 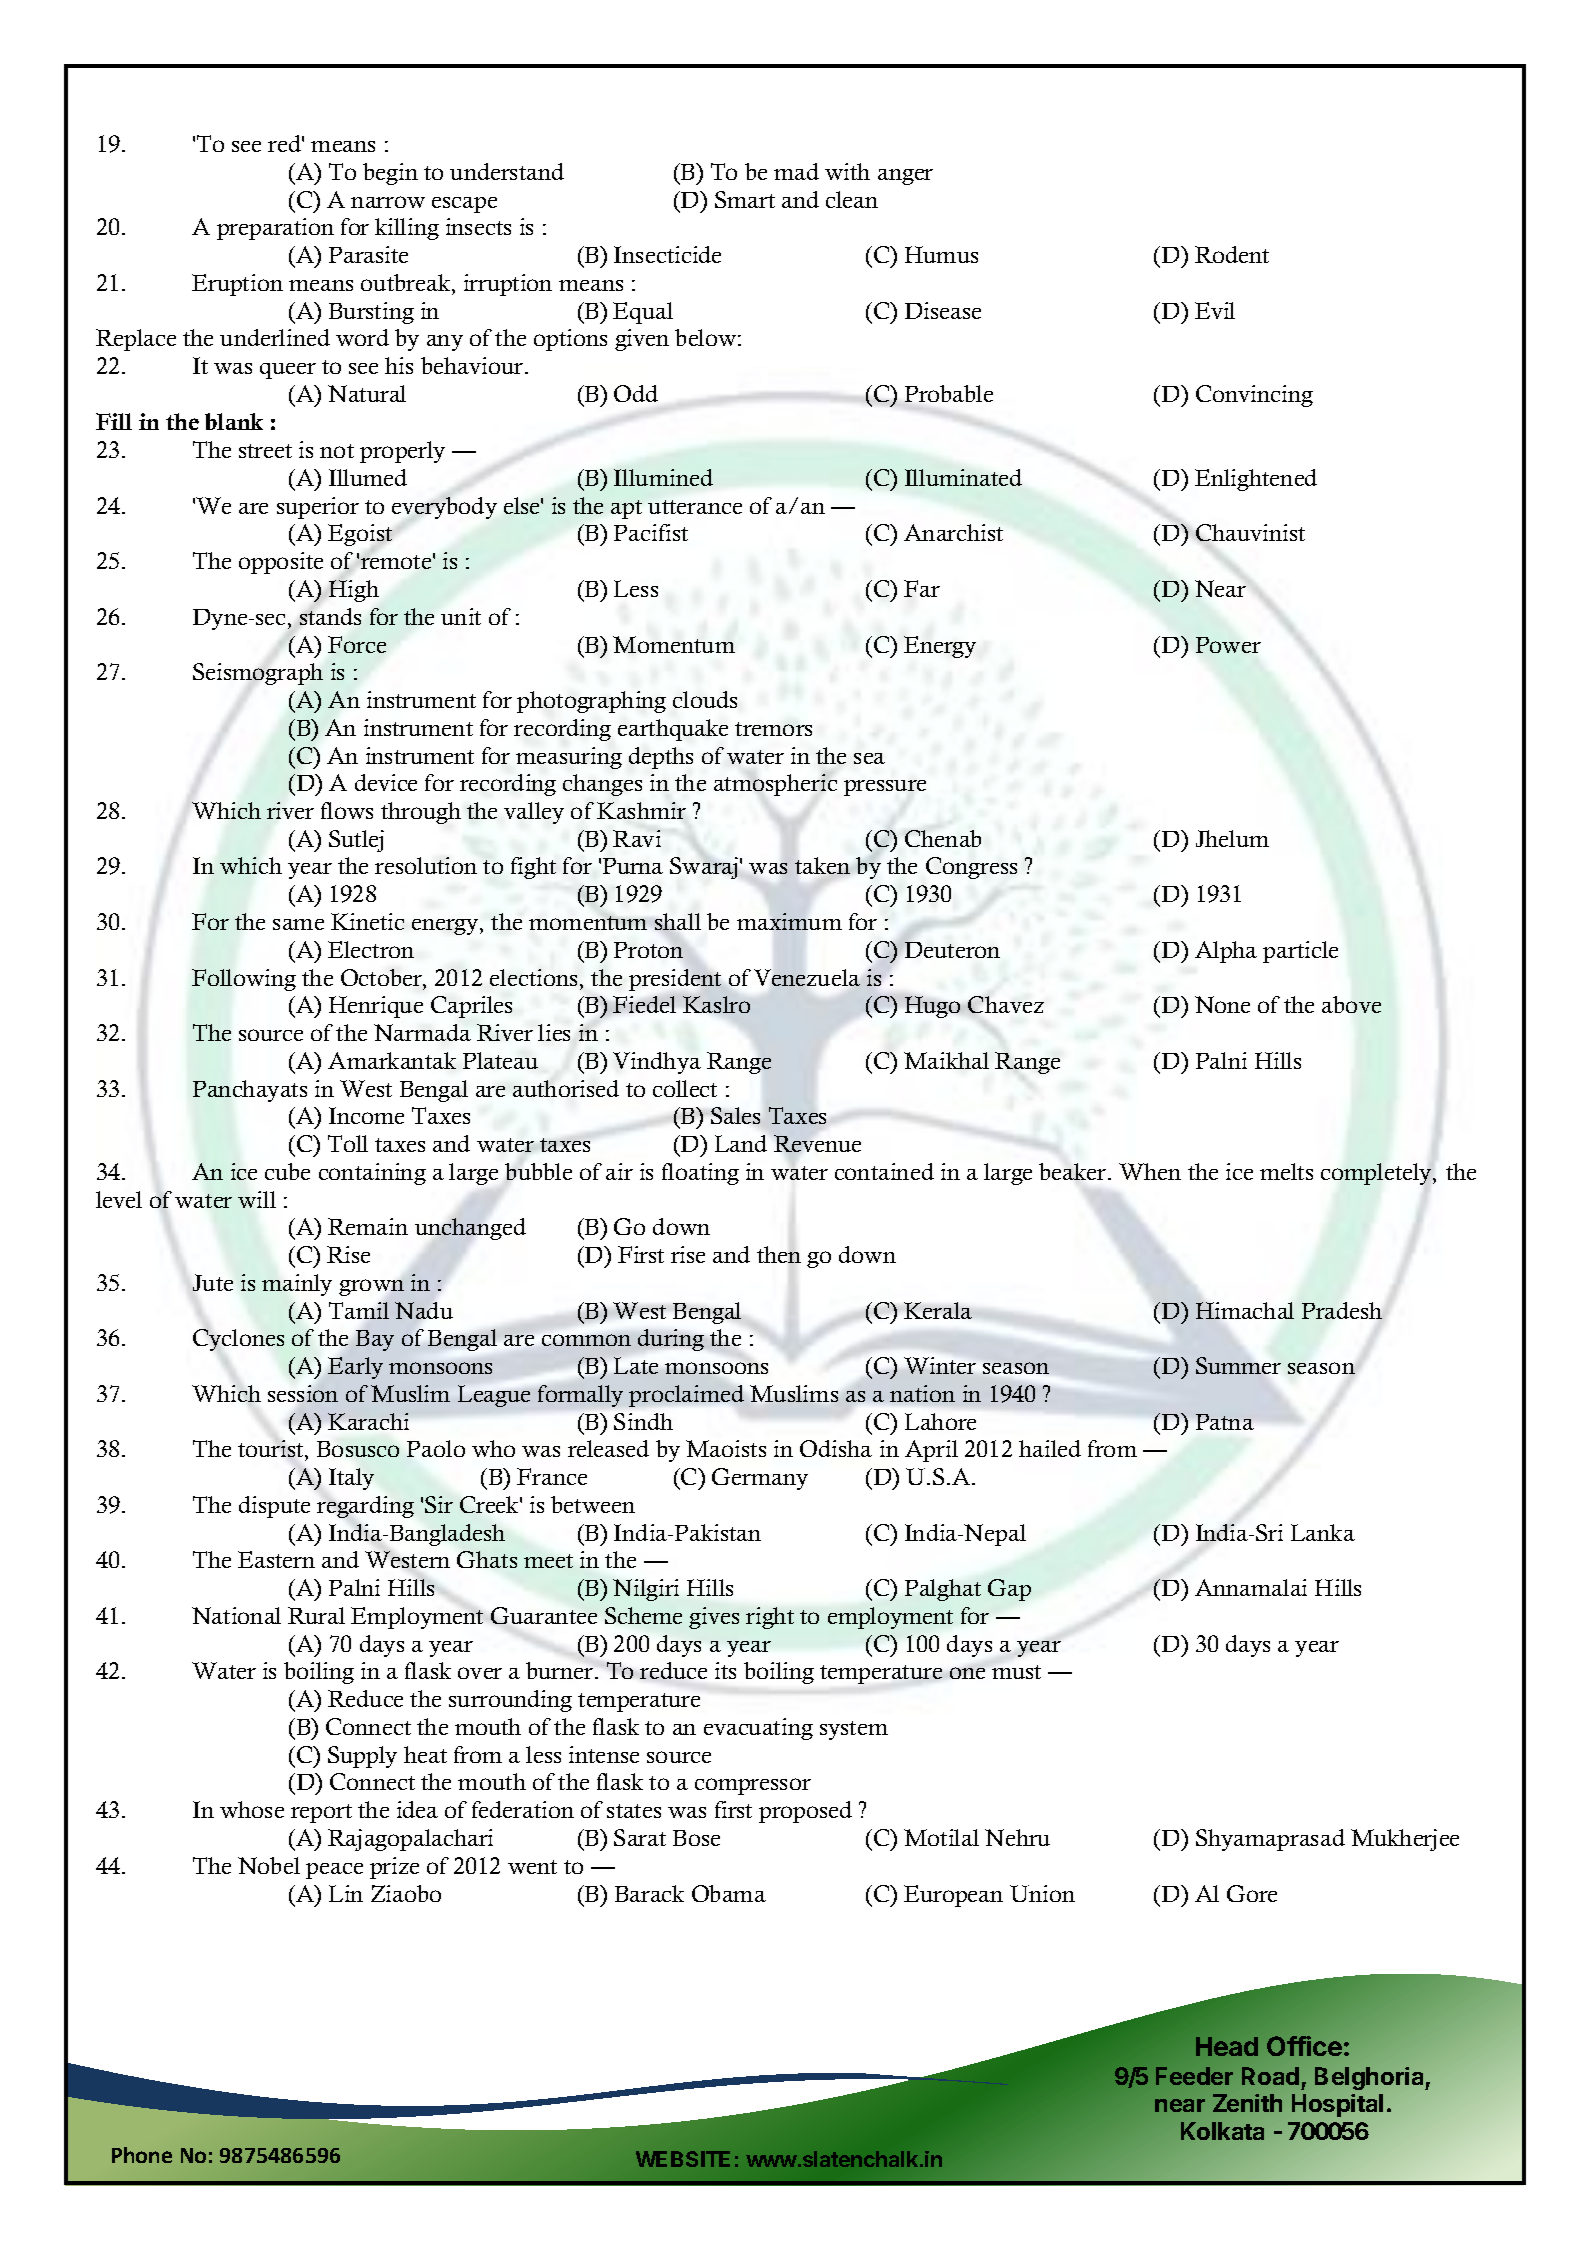 I want to click on Zenith, so click(x=1247, y=2103).
